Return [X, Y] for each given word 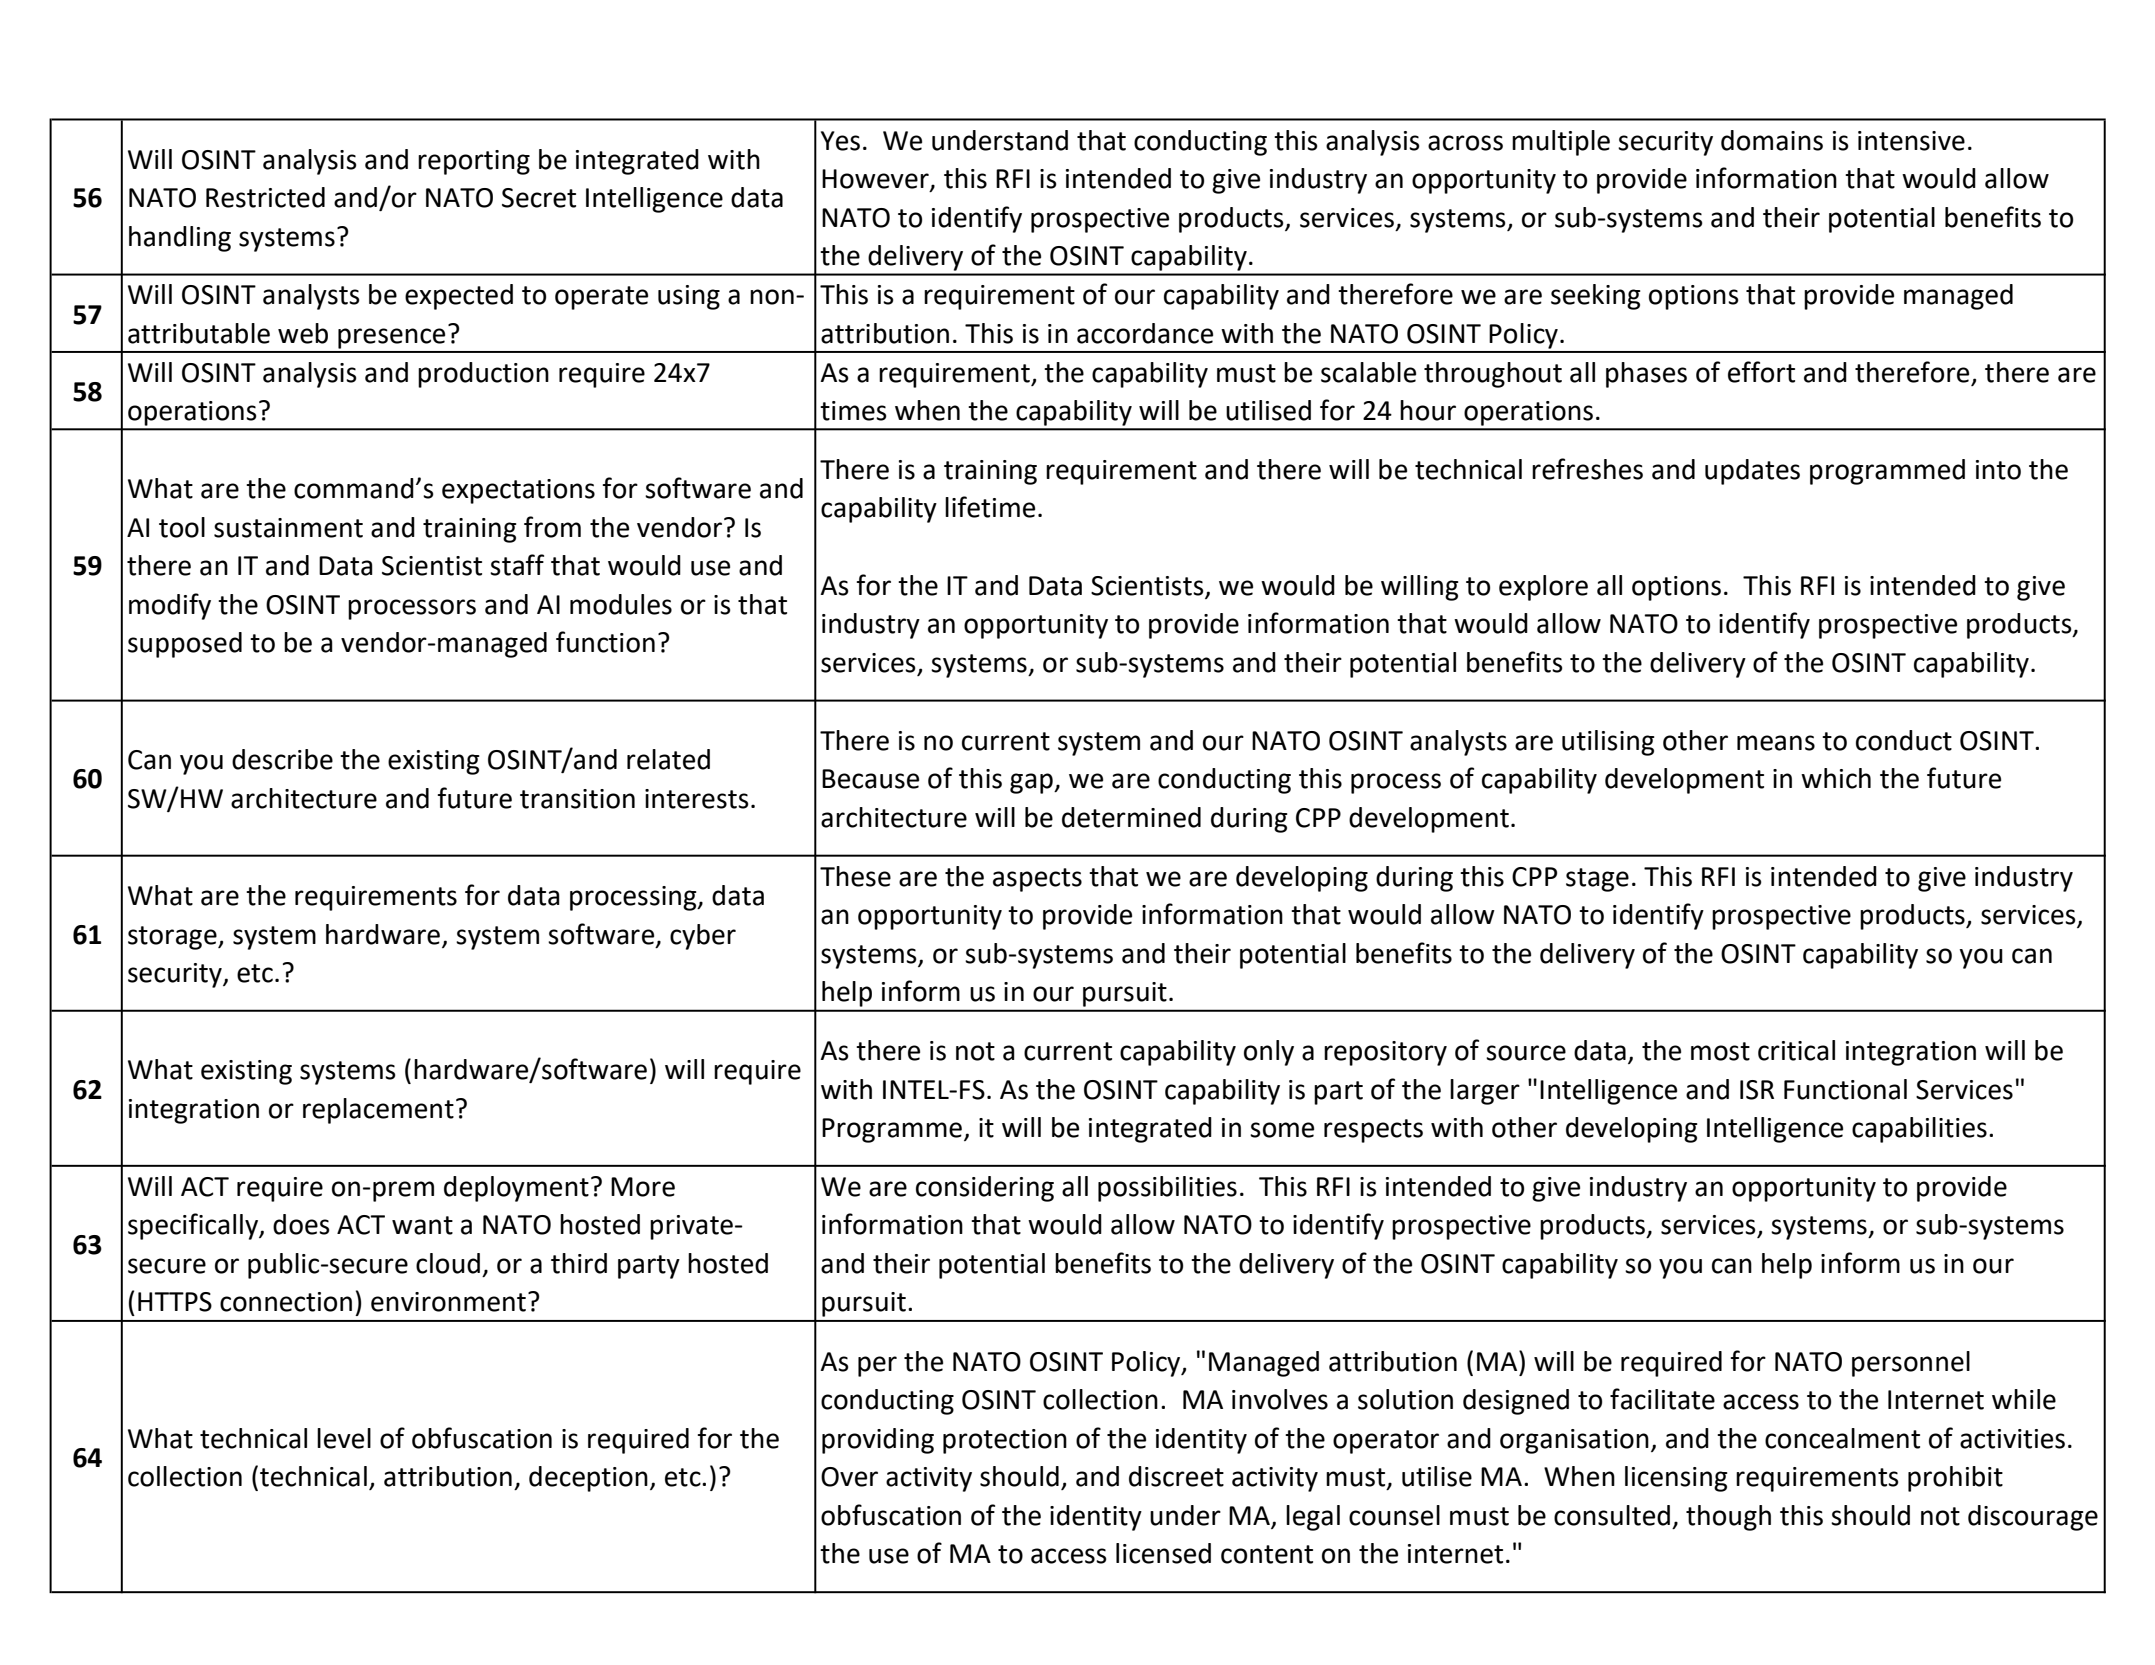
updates [1752, 472]
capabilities [1919, 1130]
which [1836, 778]
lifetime [990, 507]
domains [1772, 140]
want [422, 1225]
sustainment [288, 528]
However [876, 180]
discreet [1176, 1476]
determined [1131, 817]
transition [577, 799]
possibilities [1167, 1189]
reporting [474, 162]
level [344, 1438]
